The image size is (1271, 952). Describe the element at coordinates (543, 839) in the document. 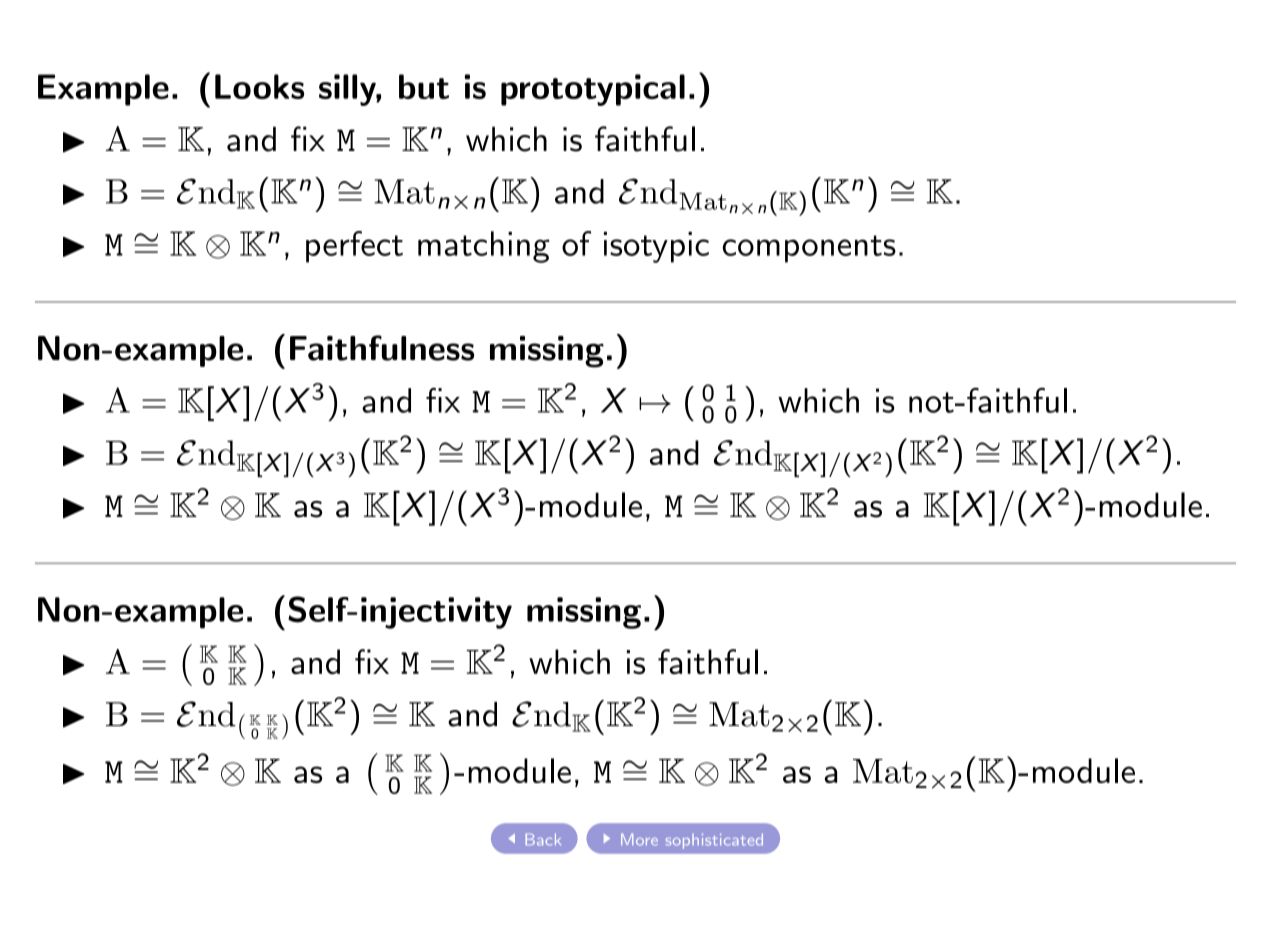

I see `Back` at that location.
